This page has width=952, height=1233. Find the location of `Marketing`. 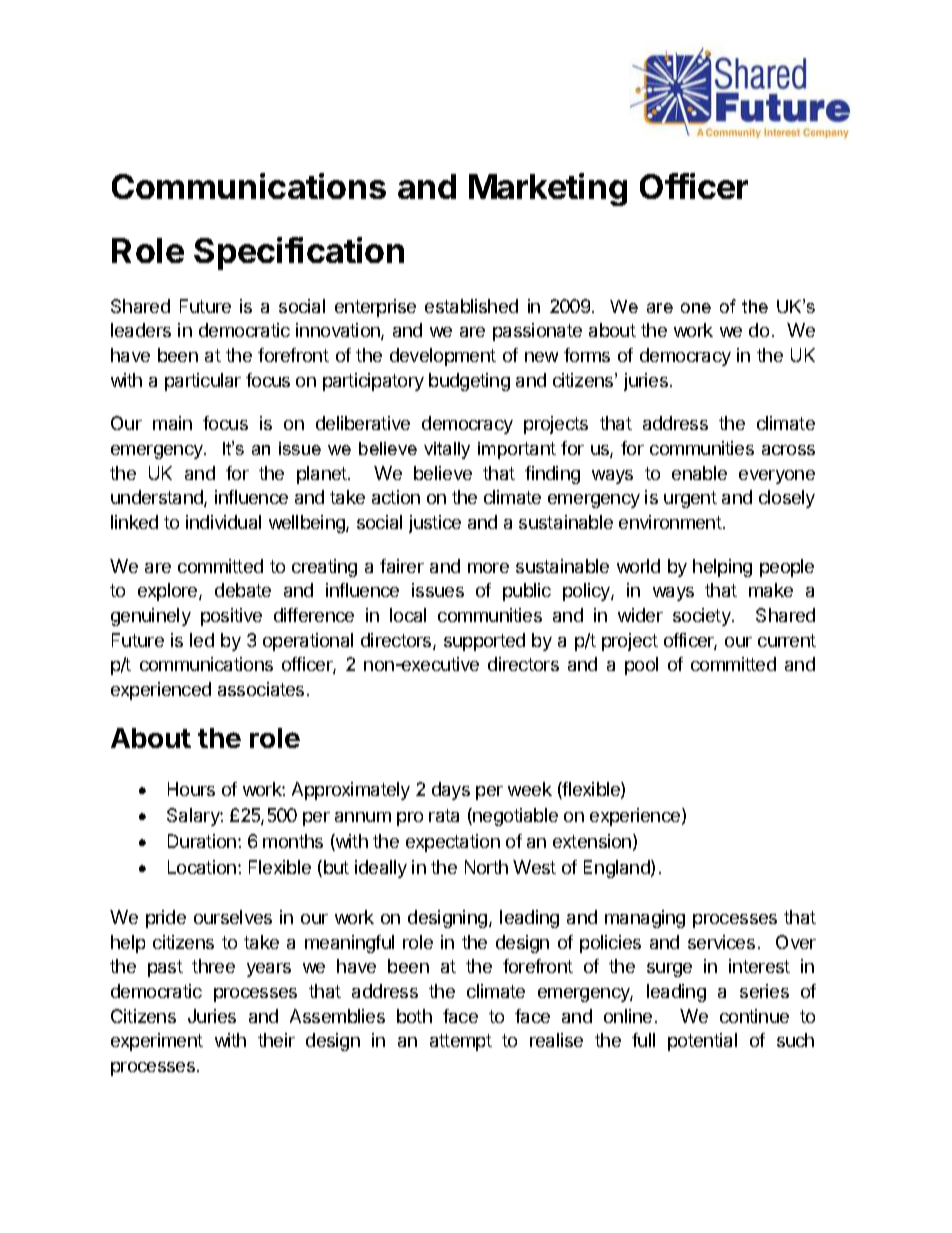

Marketing is located at coordinates (548, 189).
